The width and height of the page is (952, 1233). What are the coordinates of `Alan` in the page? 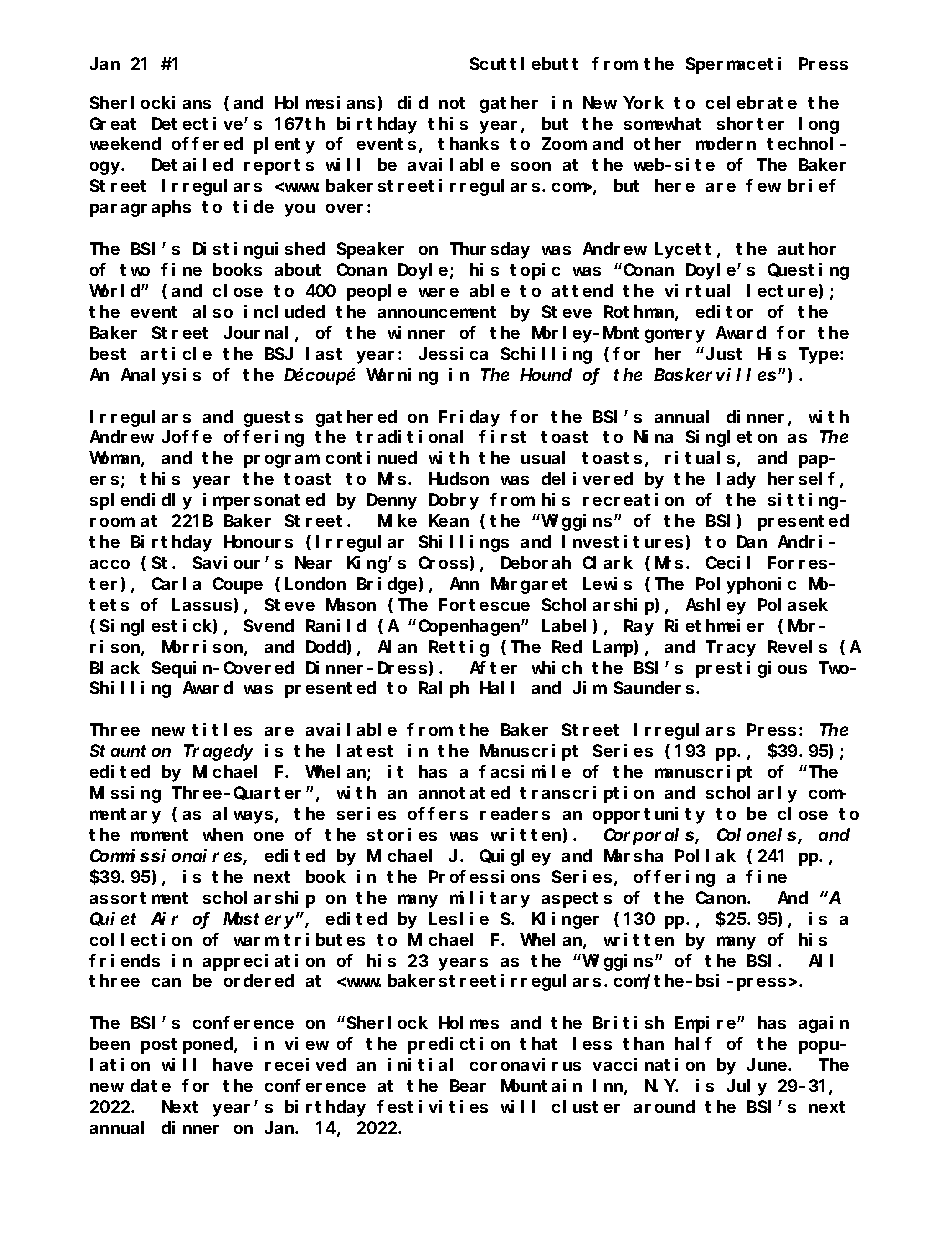 It's located at (397, 646).
